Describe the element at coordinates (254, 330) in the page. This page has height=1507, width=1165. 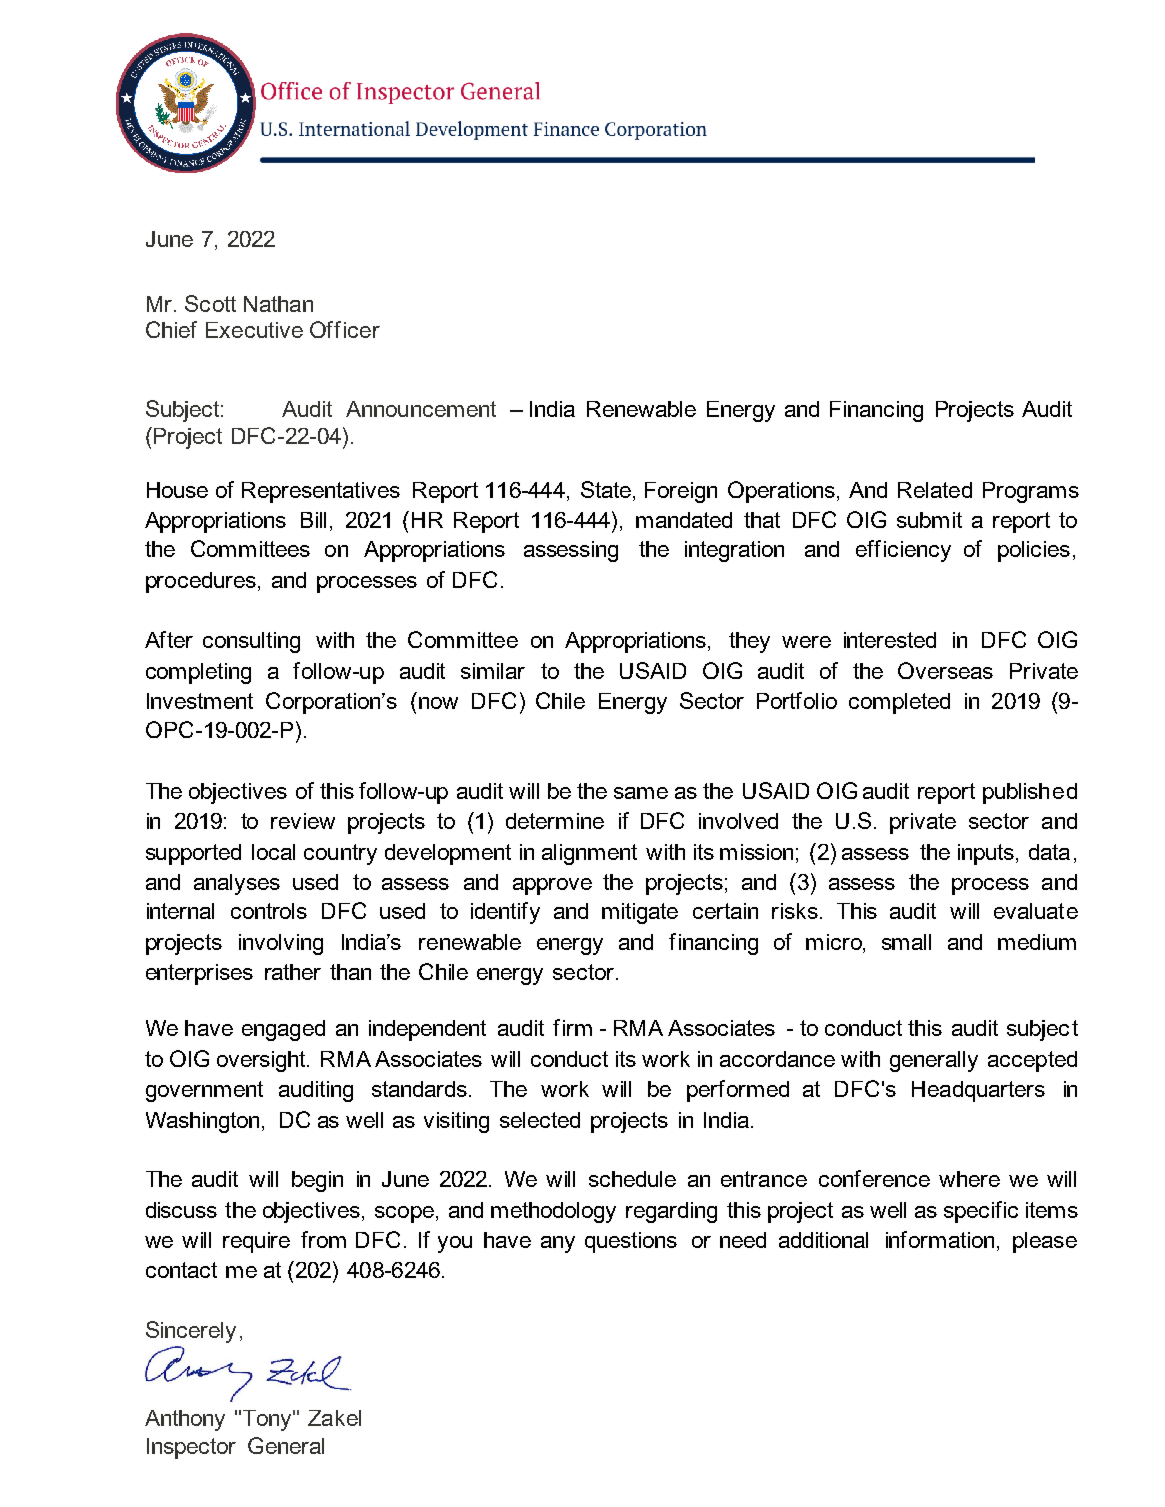
I see `Executive` at that location.
